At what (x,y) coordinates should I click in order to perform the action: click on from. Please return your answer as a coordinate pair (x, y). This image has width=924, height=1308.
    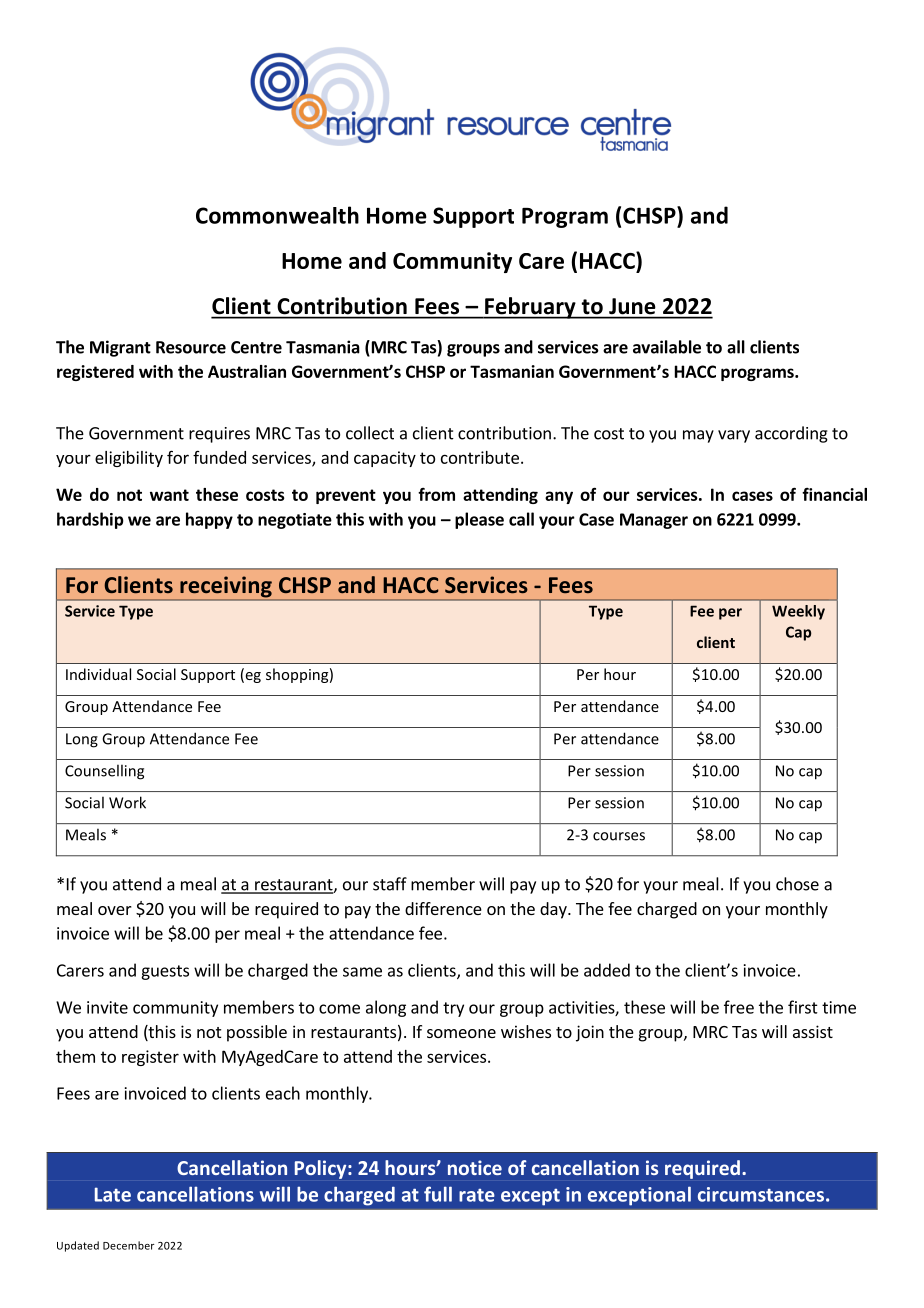
    Looking at the image, I should click on (436, 494).
